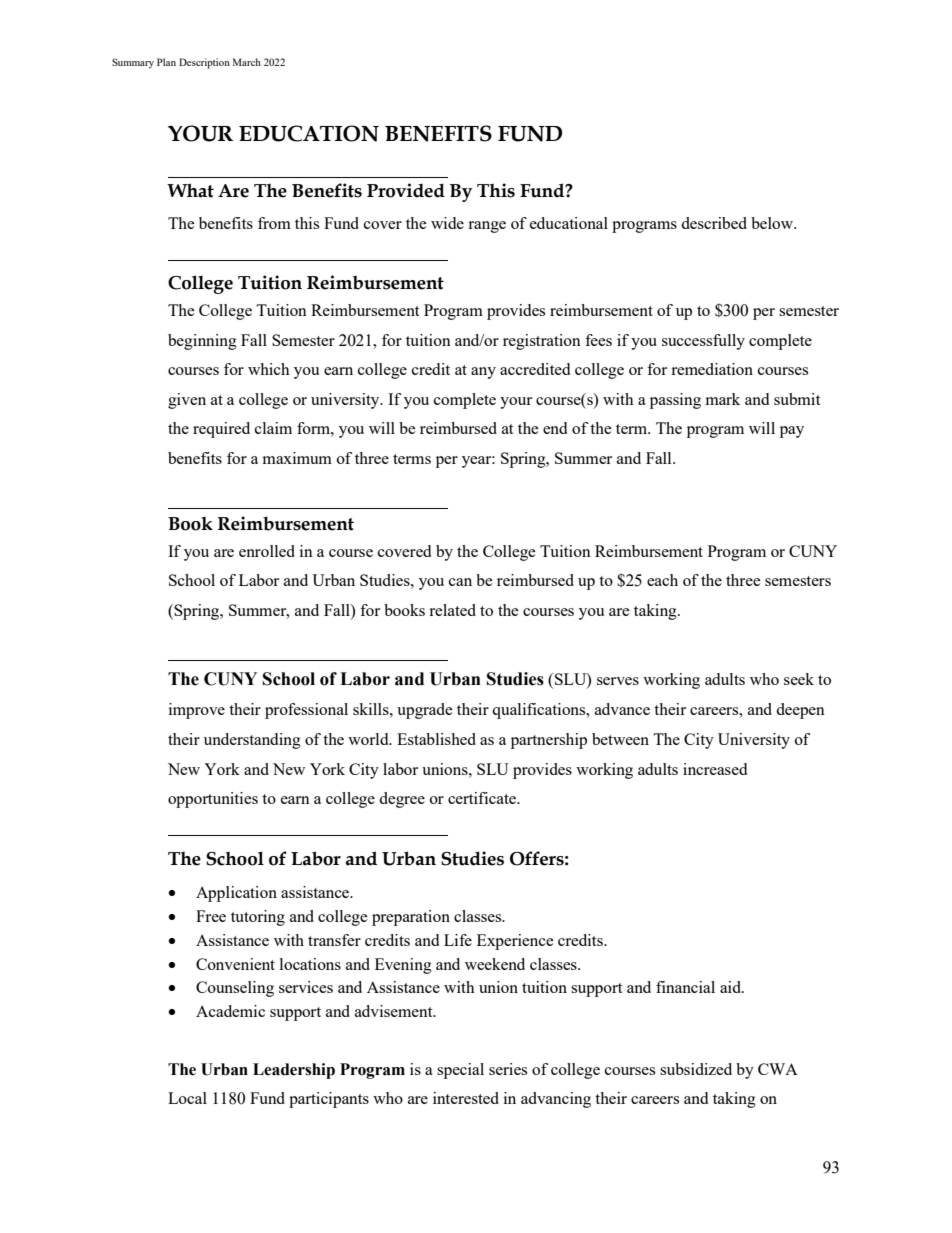 The height and width of the screenshot is (1233, 952). Describe the element at coordinates (662, 580) in the screenshot. I see `each` at that location.
